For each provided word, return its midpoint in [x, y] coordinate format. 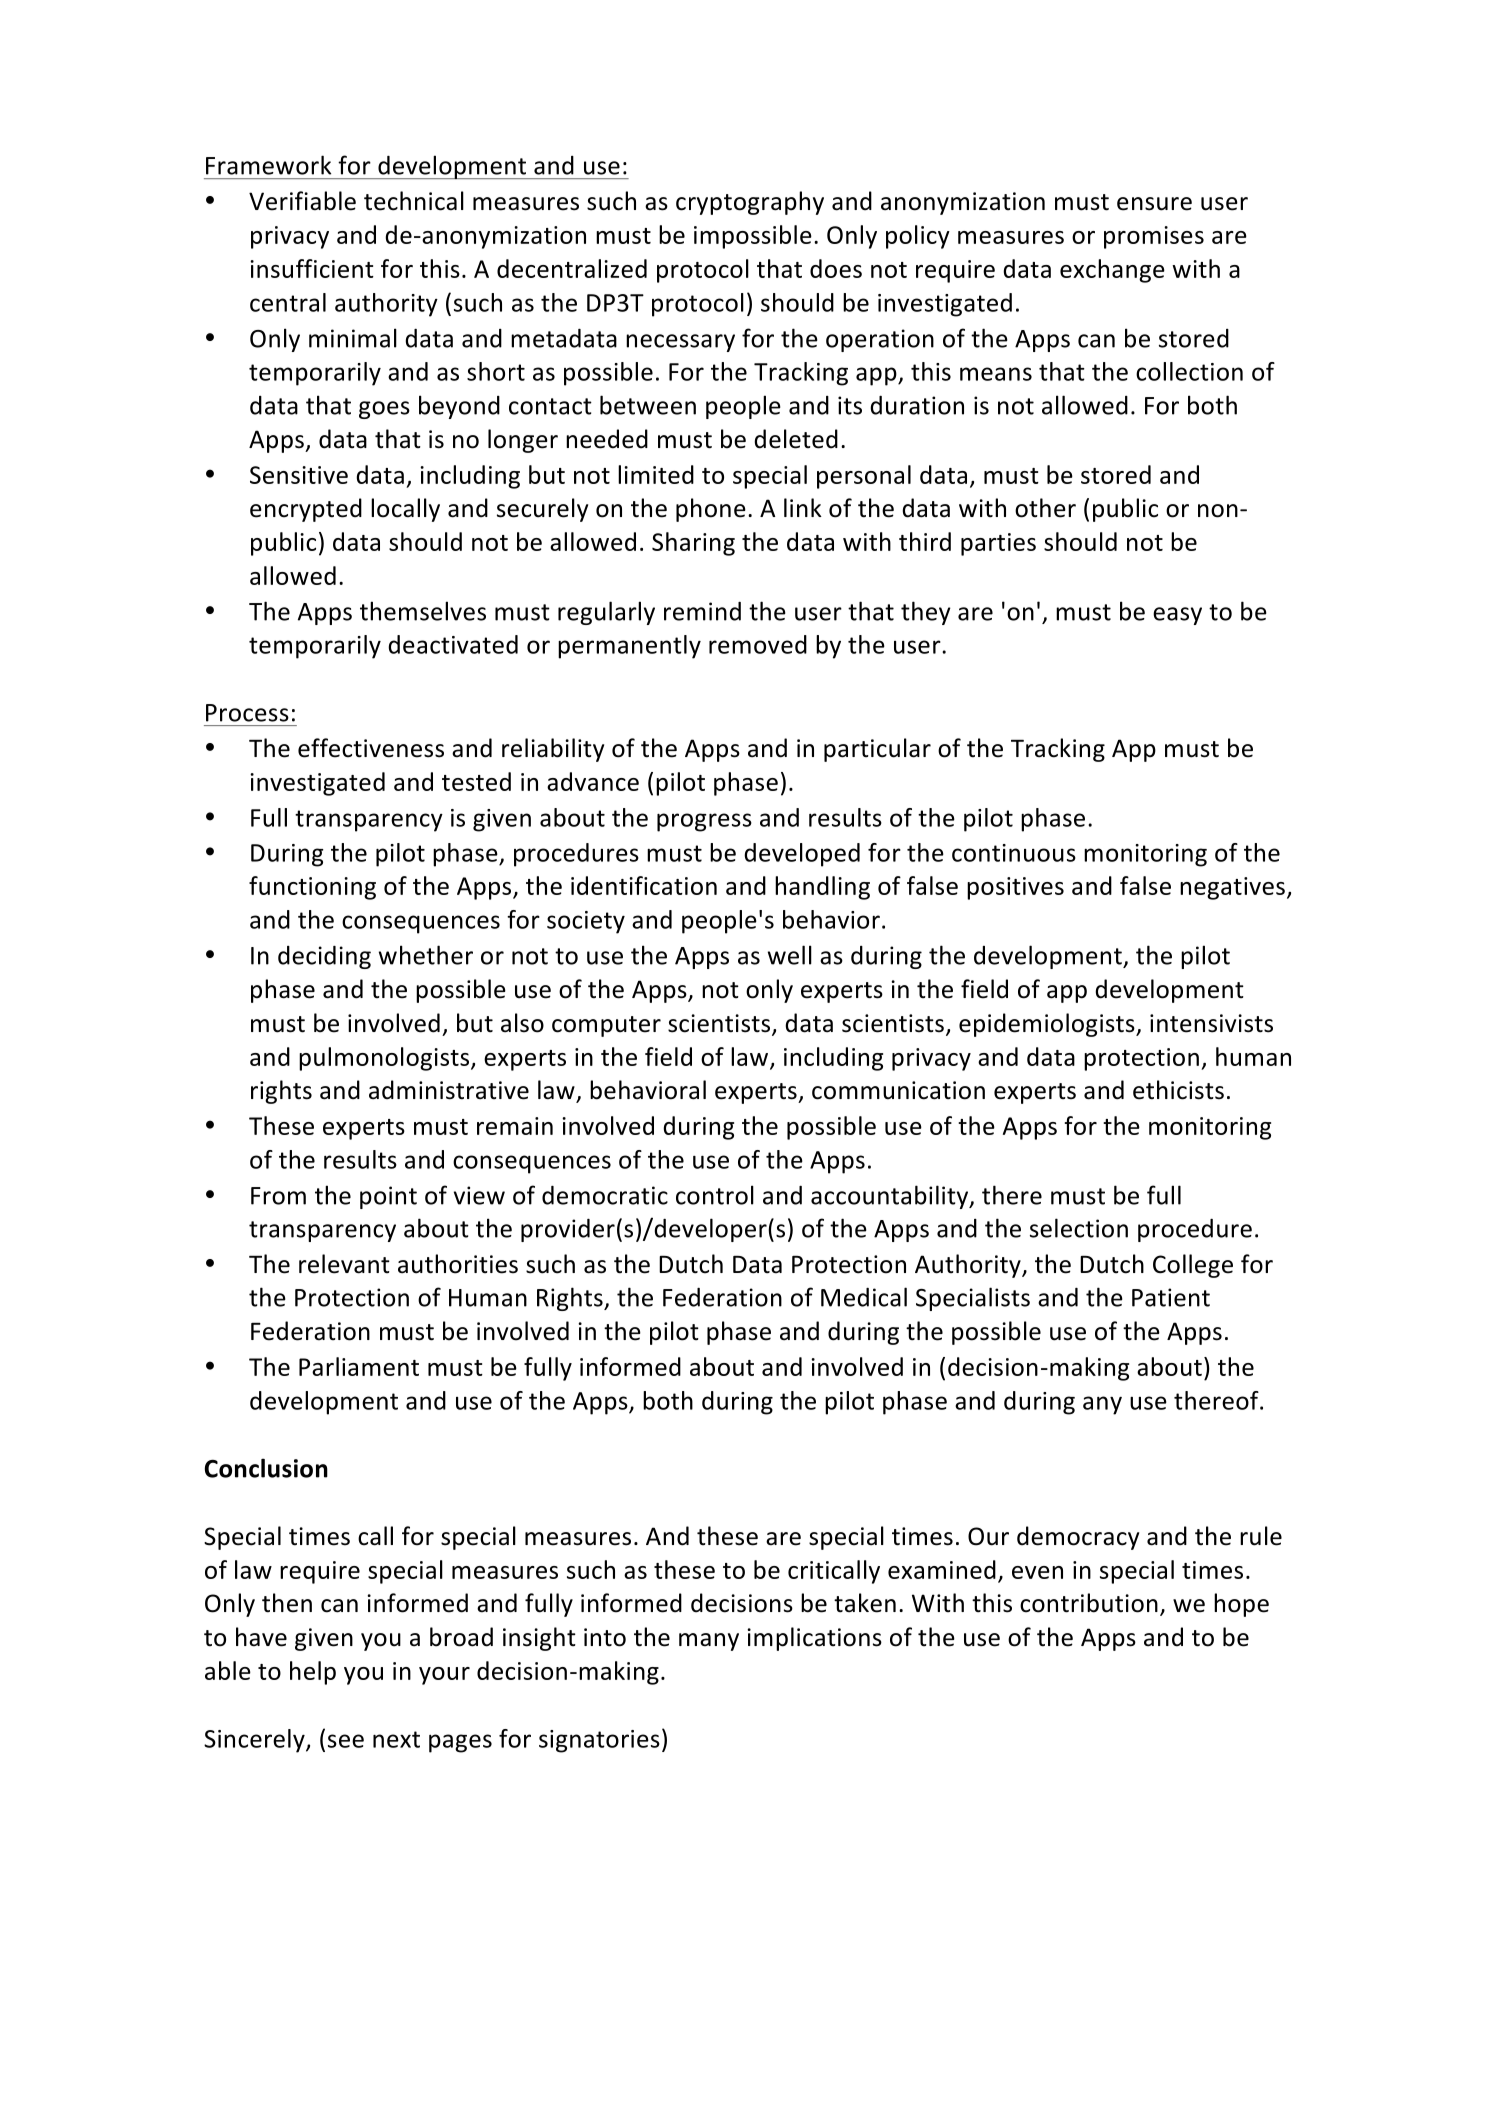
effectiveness [371, 748]
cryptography [750, 203]
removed [758, 644]
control [715, 1195]
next [396, 1739]
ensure [1154, 204]
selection [1079, 1228]
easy [1177, 616]
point [388, 1197]
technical [414, 201]
